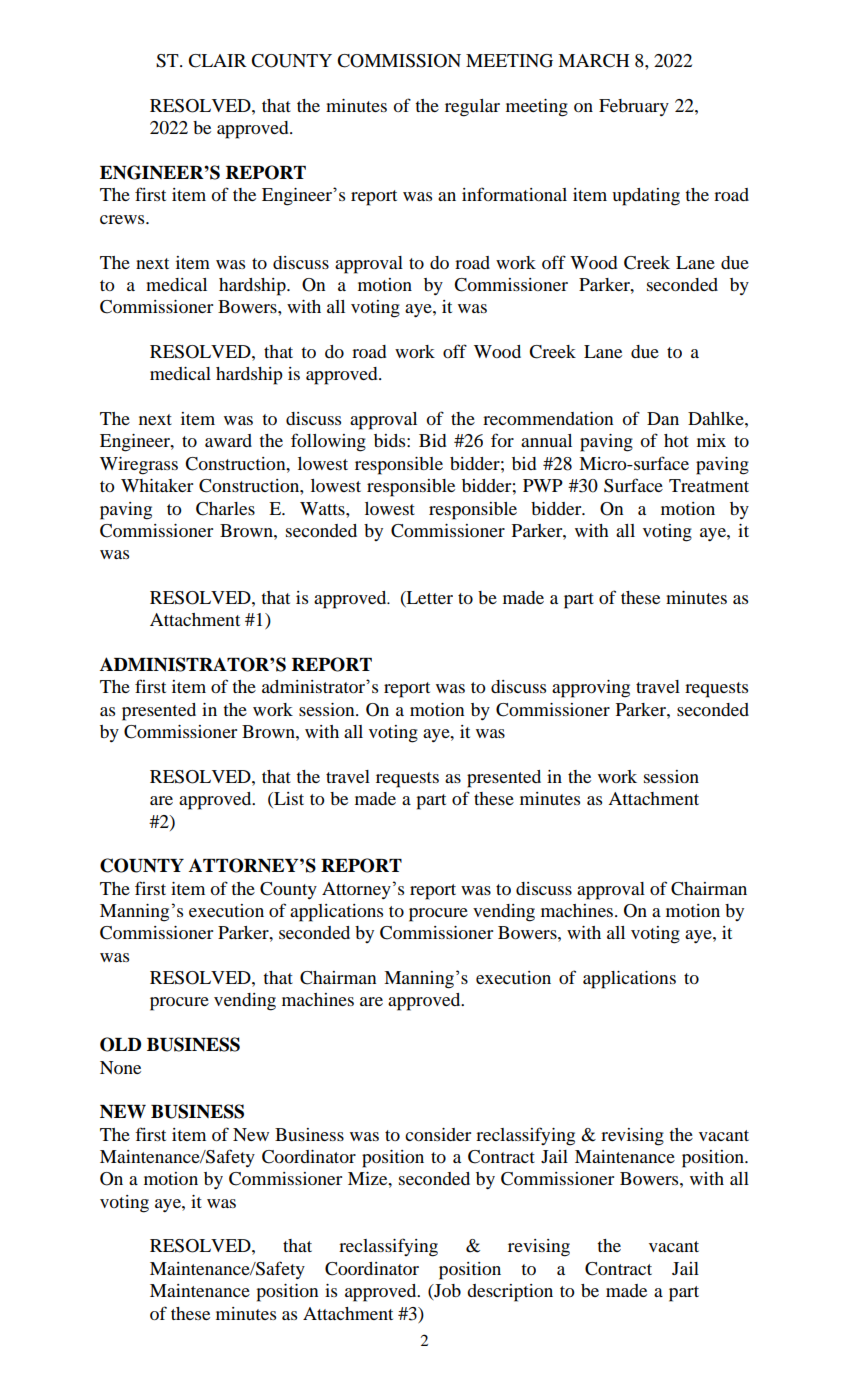 This screenshot has height=1400, width=849. I want to click on OLD, so click(120, 1044).
